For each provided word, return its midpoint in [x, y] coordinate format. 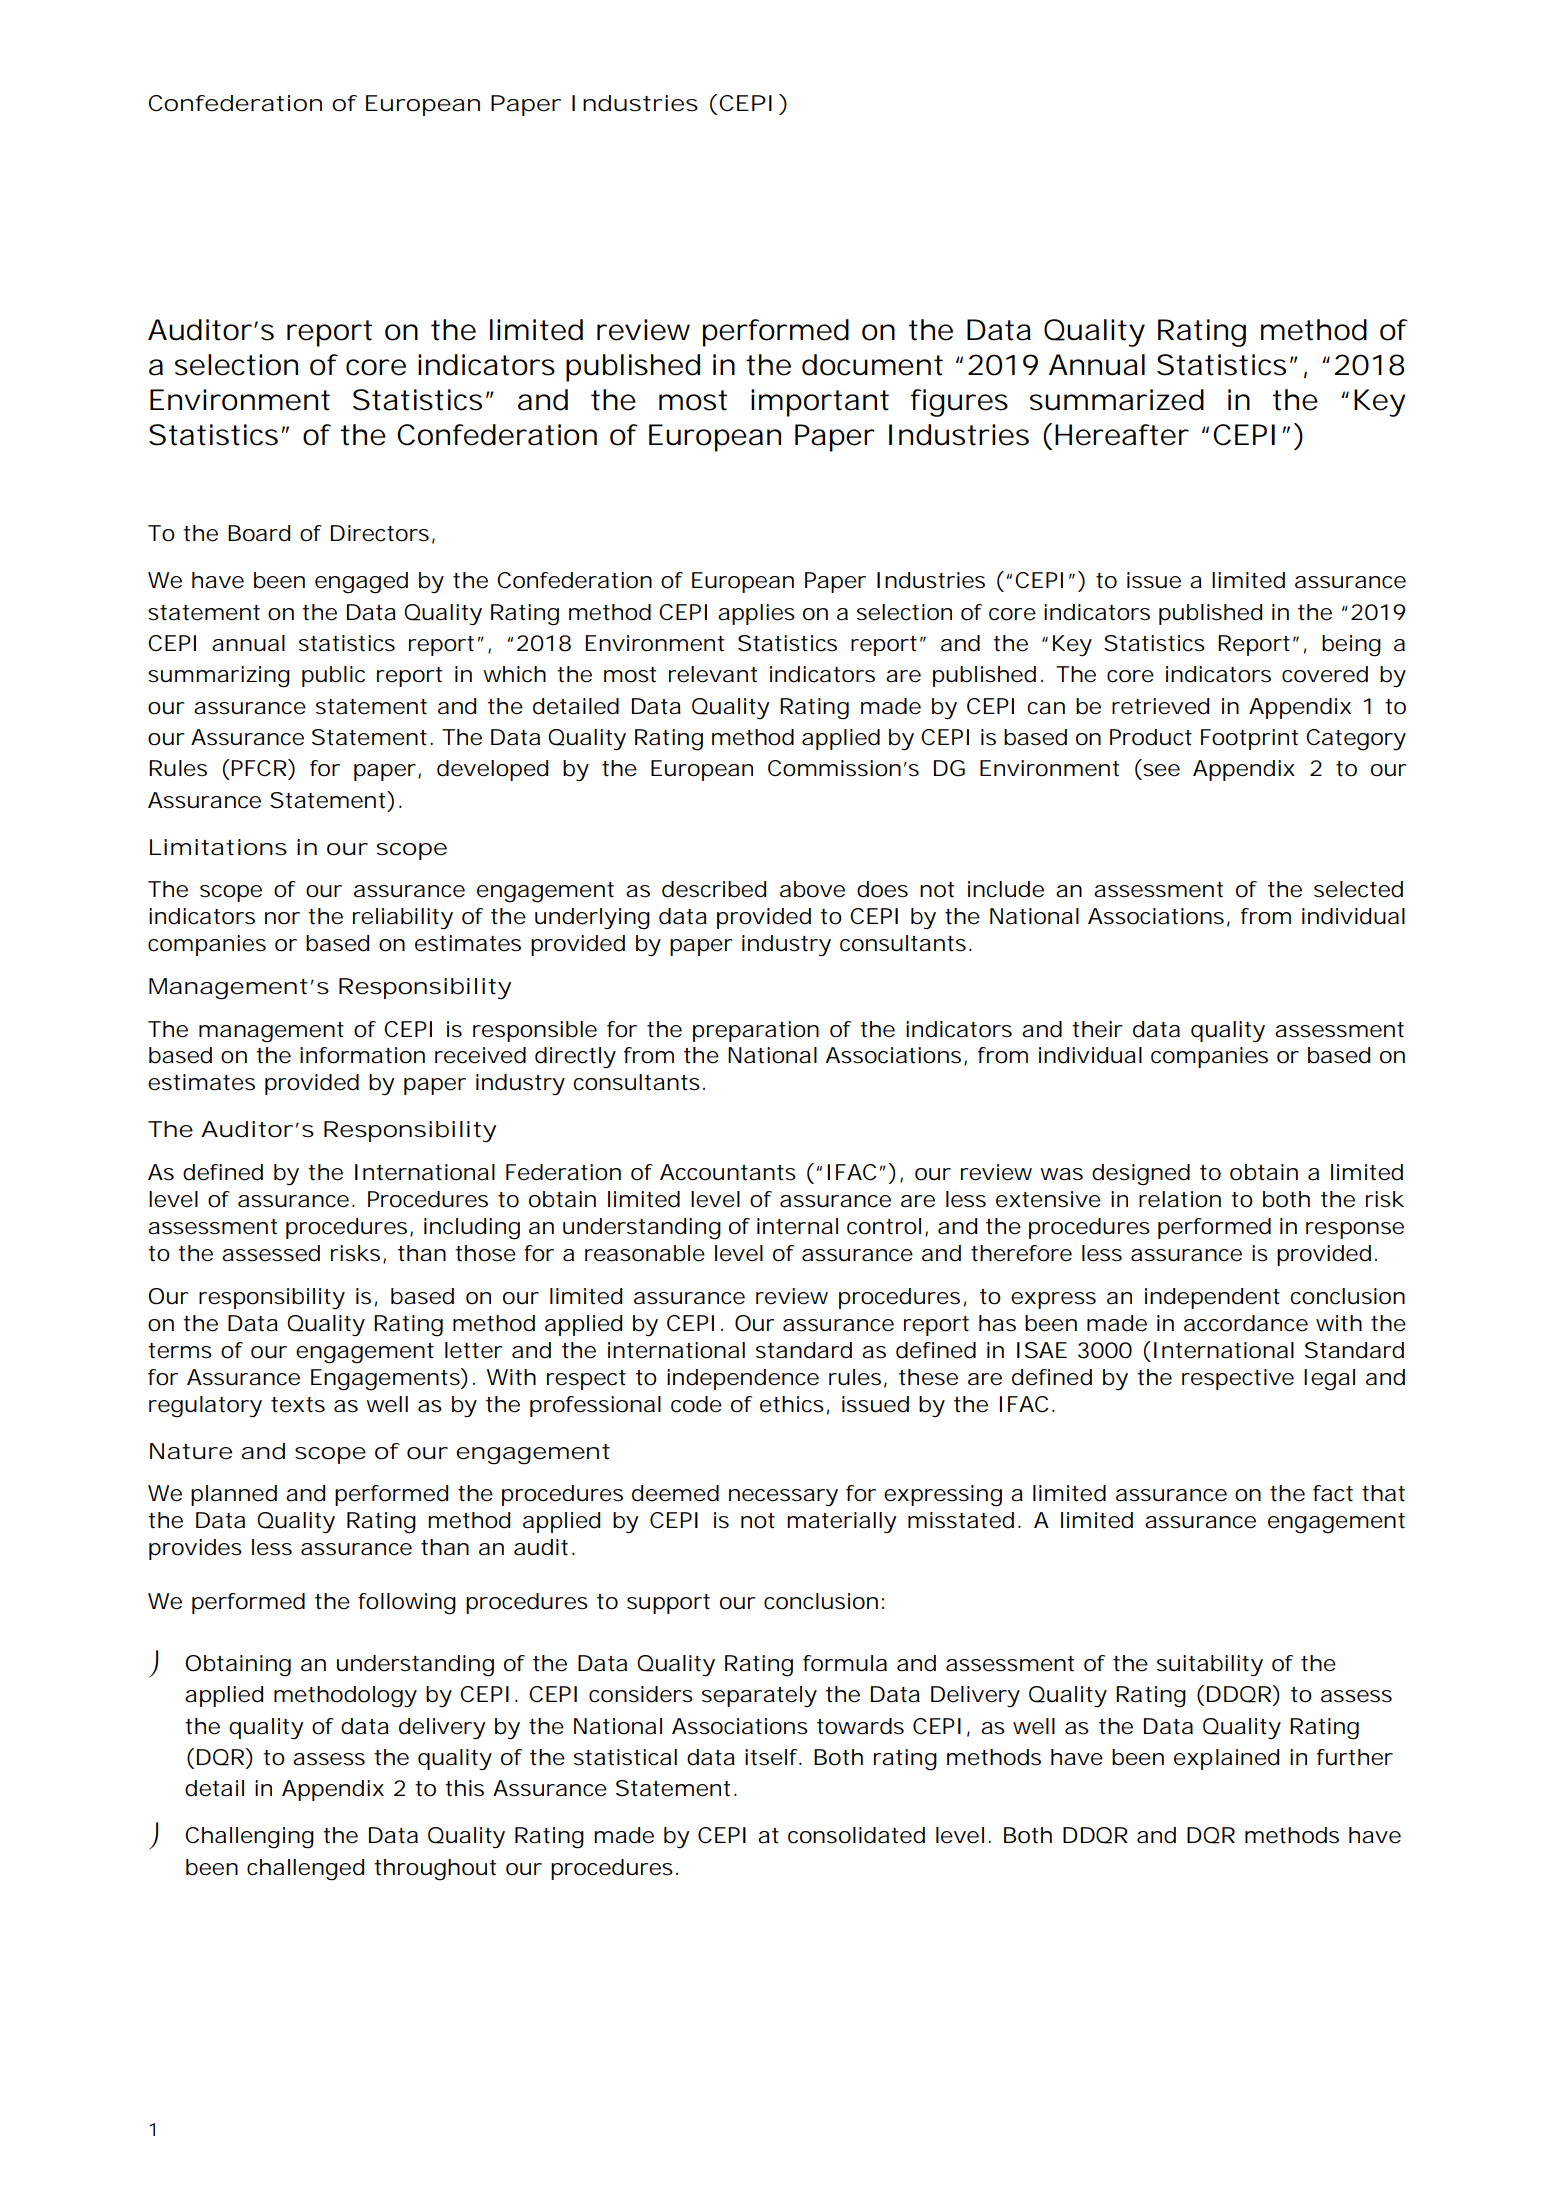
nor [282, 918]
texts [298, 1405]
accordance [1246, 1323]
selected [1358, 889]
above [812, 889]
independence [743, 1379]
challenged [305, 1870]
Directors [380, 533]
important [820, 403]
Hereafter [1122, 435]
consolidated [856, 1835]
